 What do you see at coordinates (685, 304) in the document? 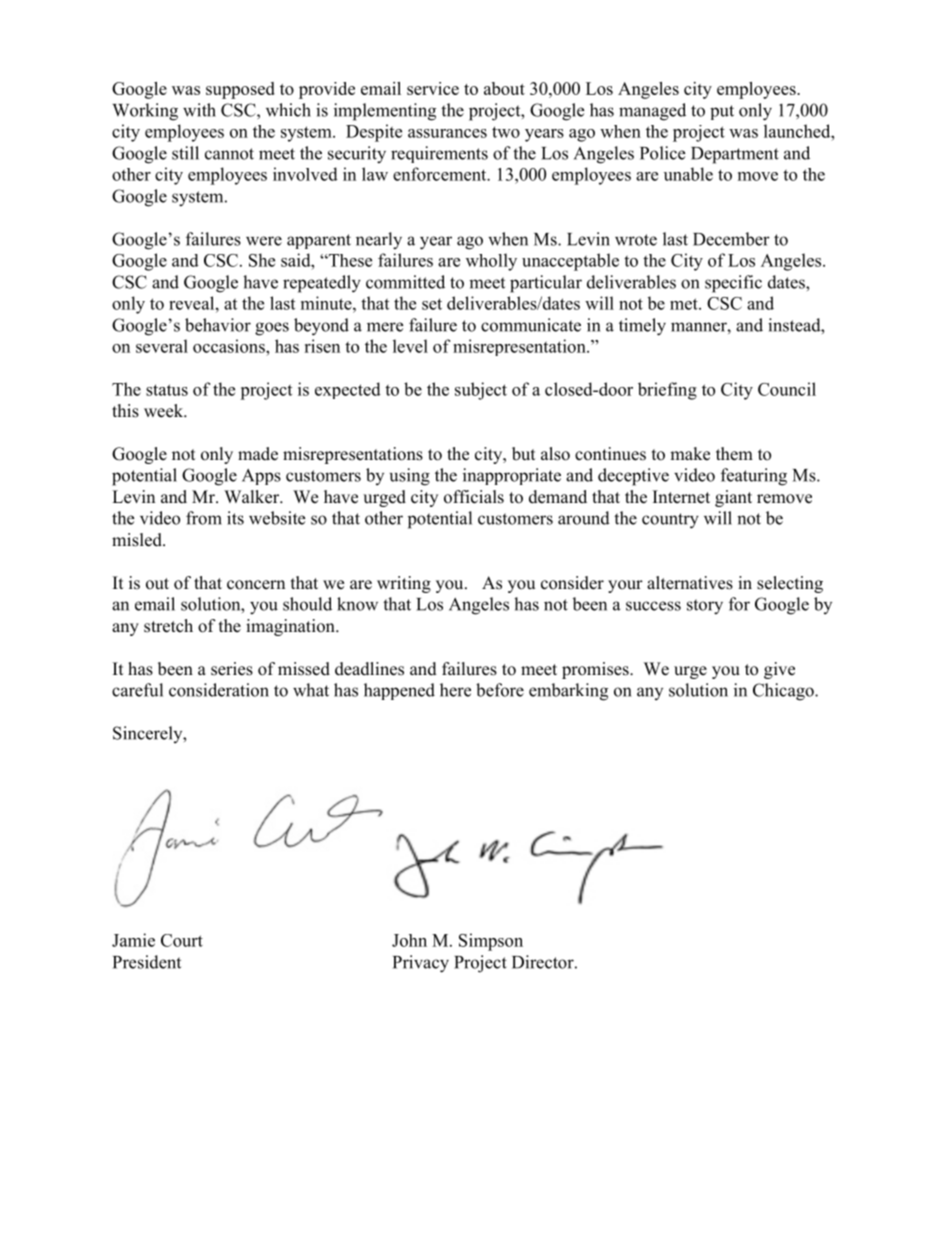
I see `met` at bounding box center [685, 304].
